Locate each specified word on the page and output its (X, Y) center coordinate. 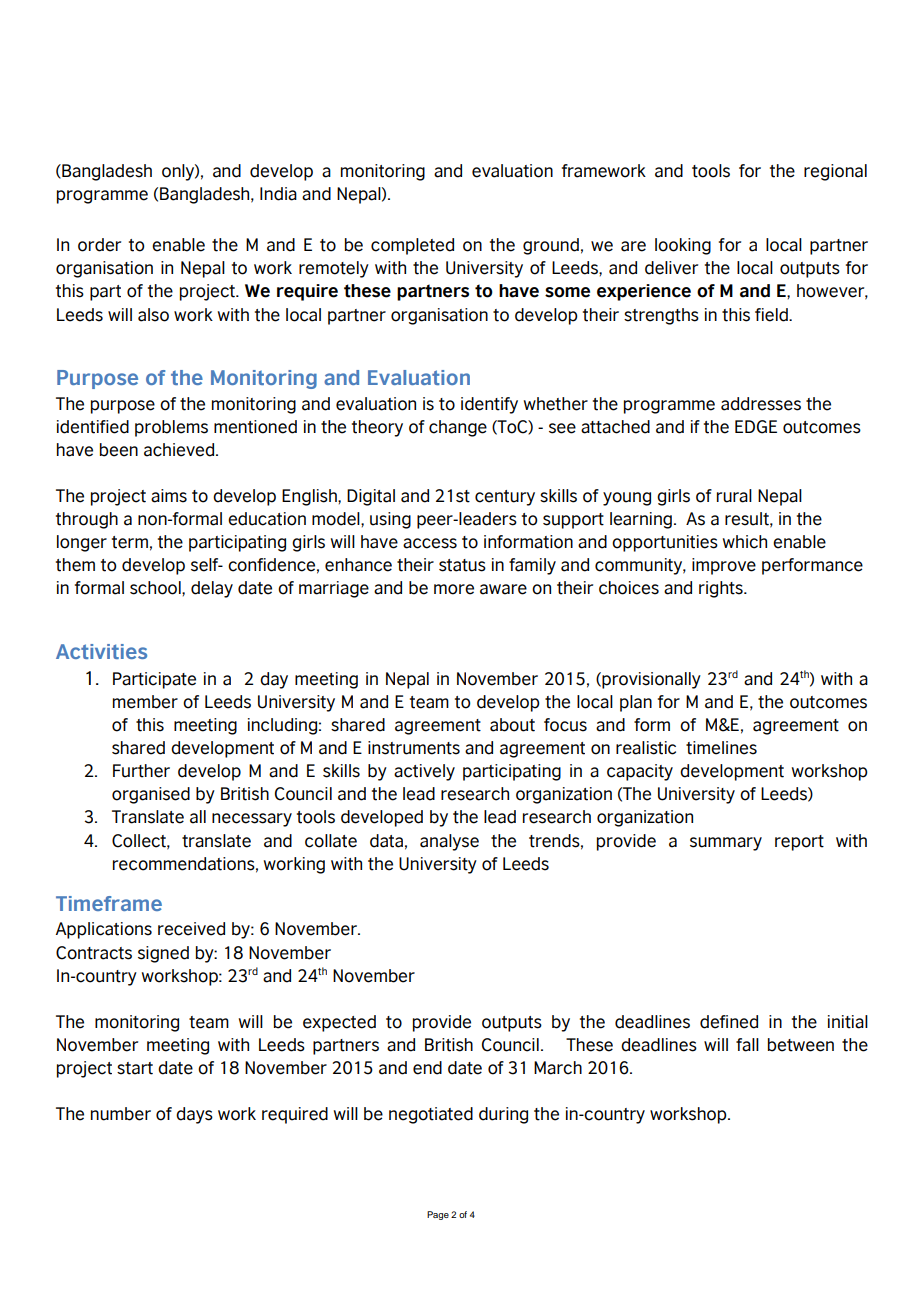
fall (747, 1045)
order (99, 245)
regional (835, 172)
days (194, 1115)
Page (438, 1215)
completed (412, 246)
